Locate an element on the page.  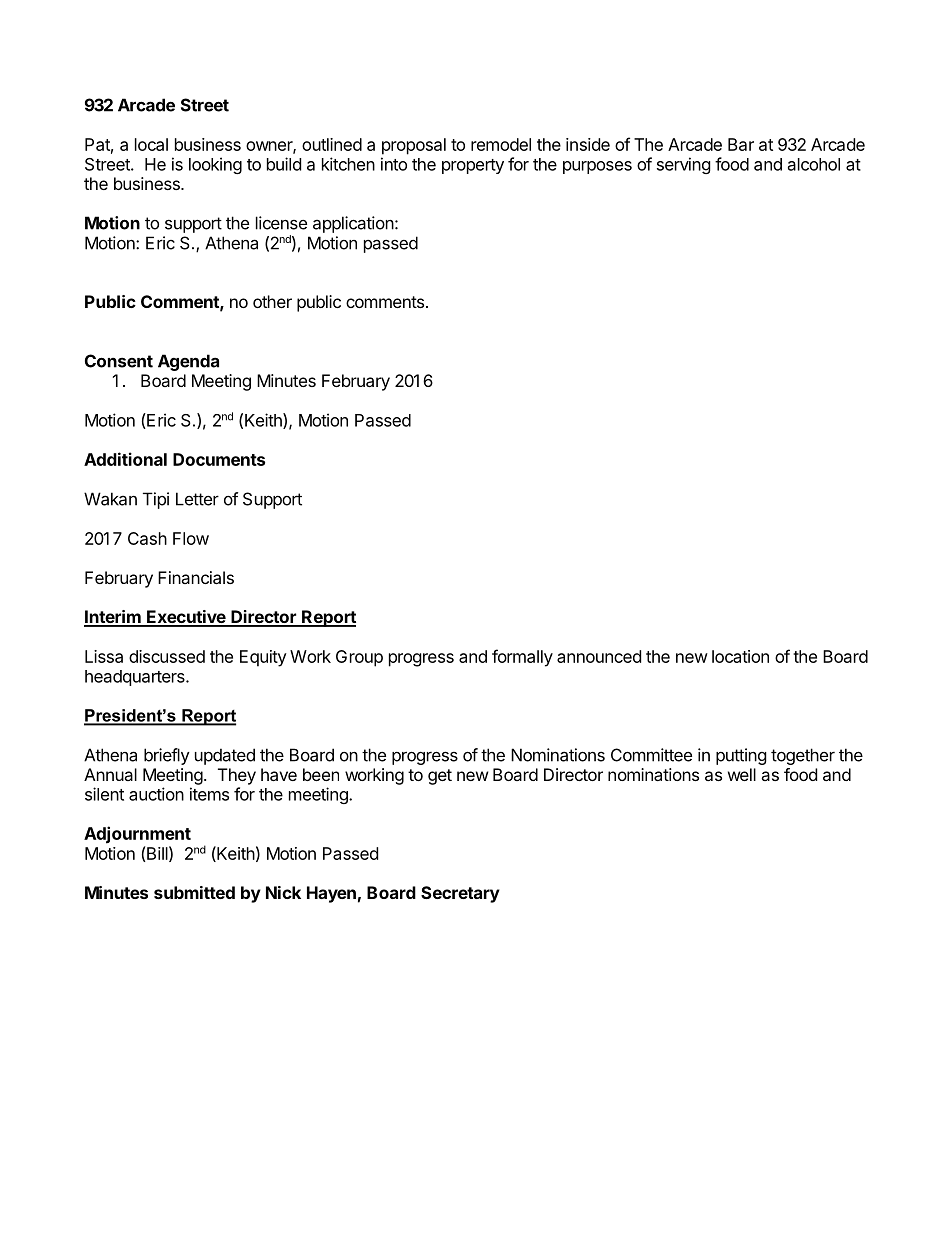
Bar is located at coordinates (741, 144).
